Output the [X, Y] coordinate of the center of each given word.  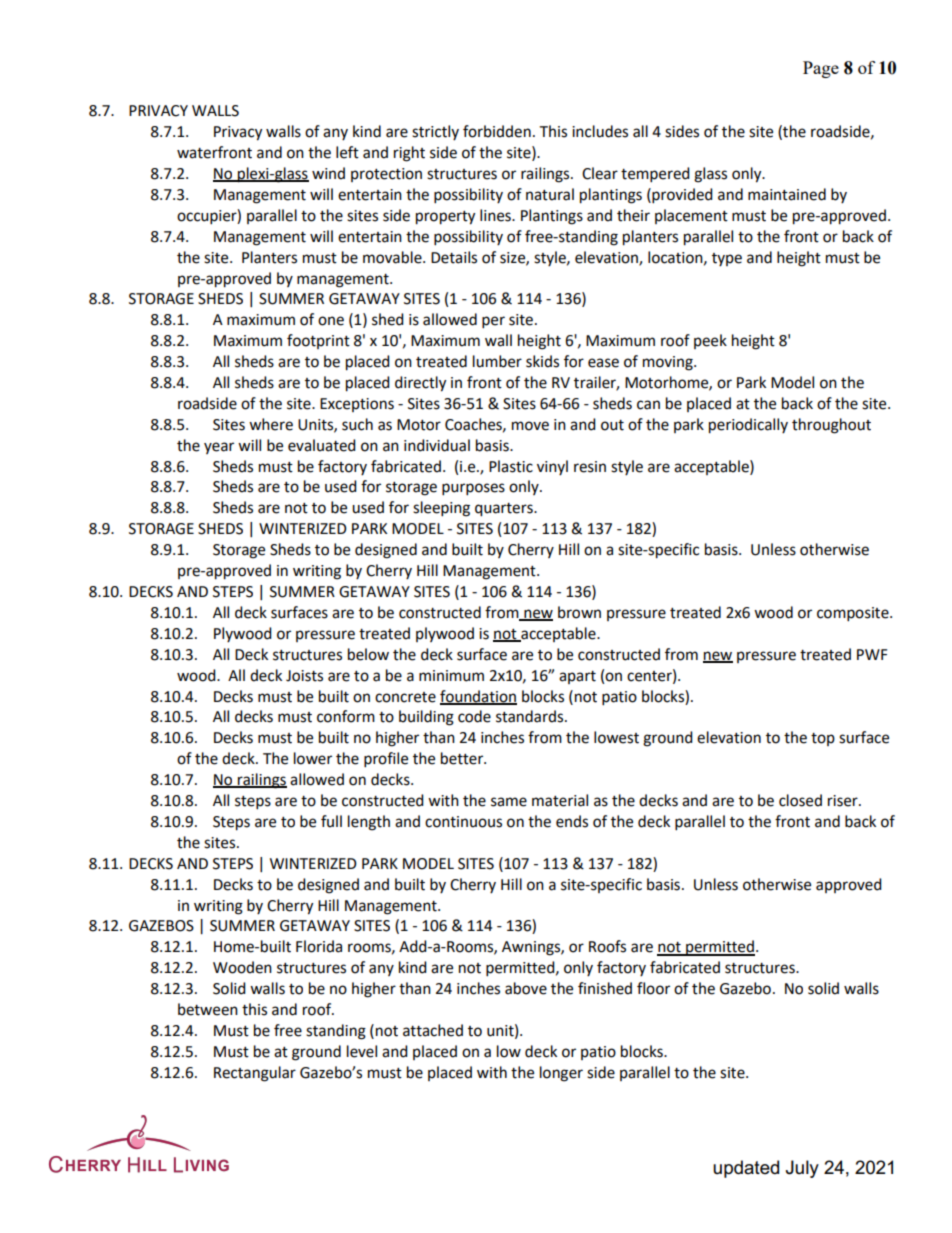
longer [561, 1074]
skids [542, 361]
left [347, 152]
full [331, 821]
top [823, 739]
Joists [304, 676]
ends [572, 821]
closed [800, 800]
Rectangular [255, 1074]
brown [579, 612]
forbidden [497, 131]
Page [821, 69]
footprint [318, 341]
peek [710, 341]
